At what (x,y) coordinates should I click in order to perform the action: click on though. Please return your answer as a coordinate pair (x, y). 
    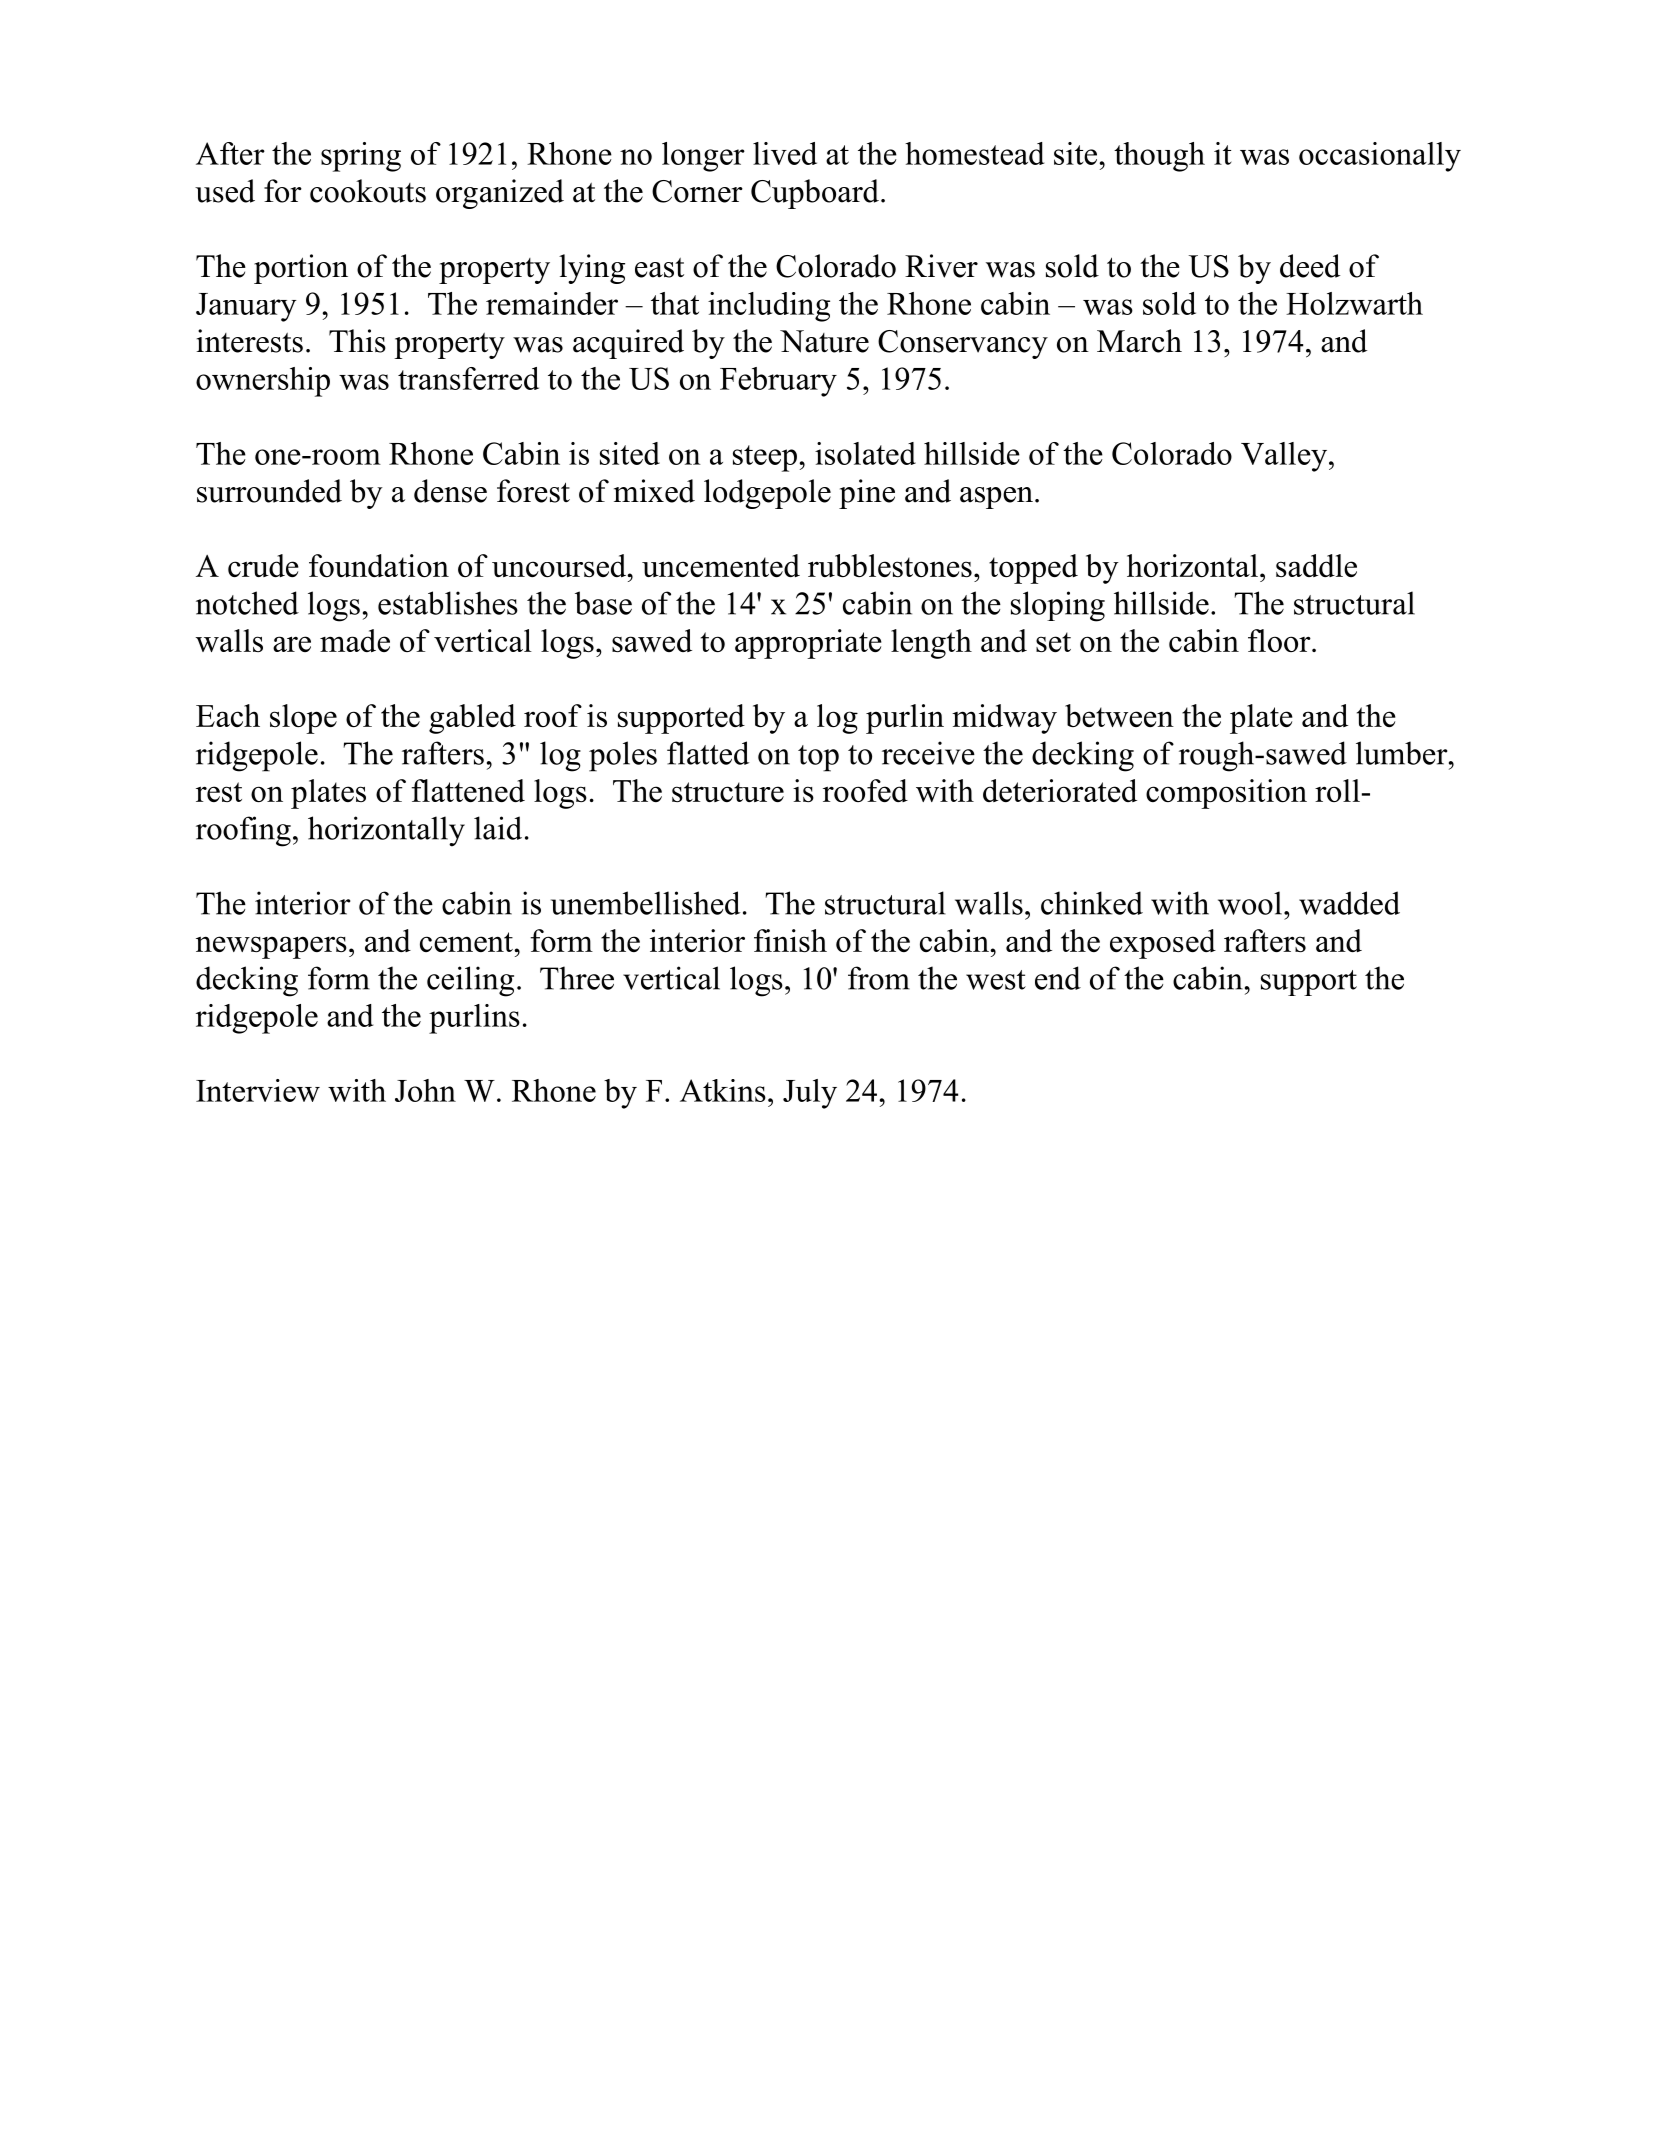
    Looking at the image, I should click on (1159, 157).
